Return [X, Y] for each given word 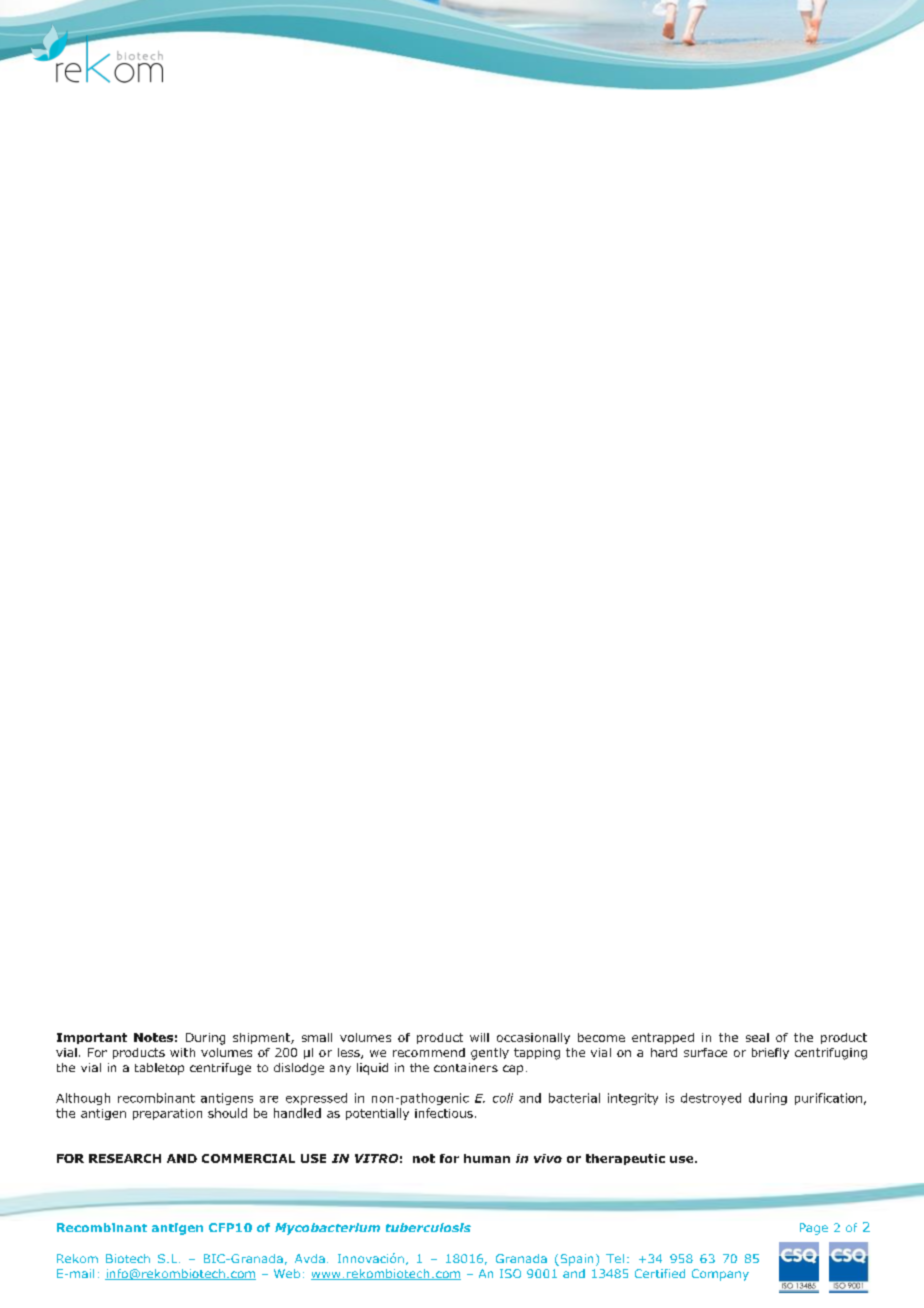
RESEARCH [125, 1158]
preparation [167, 1114]
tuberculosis [428, 1227]
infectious [444, 1113]
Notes [153, 1037]
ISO [510, 1273]
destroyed [711, 1099]
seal [757, 1037]
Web [287, 1273]
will [479, 1037]
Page [814, 1229]
